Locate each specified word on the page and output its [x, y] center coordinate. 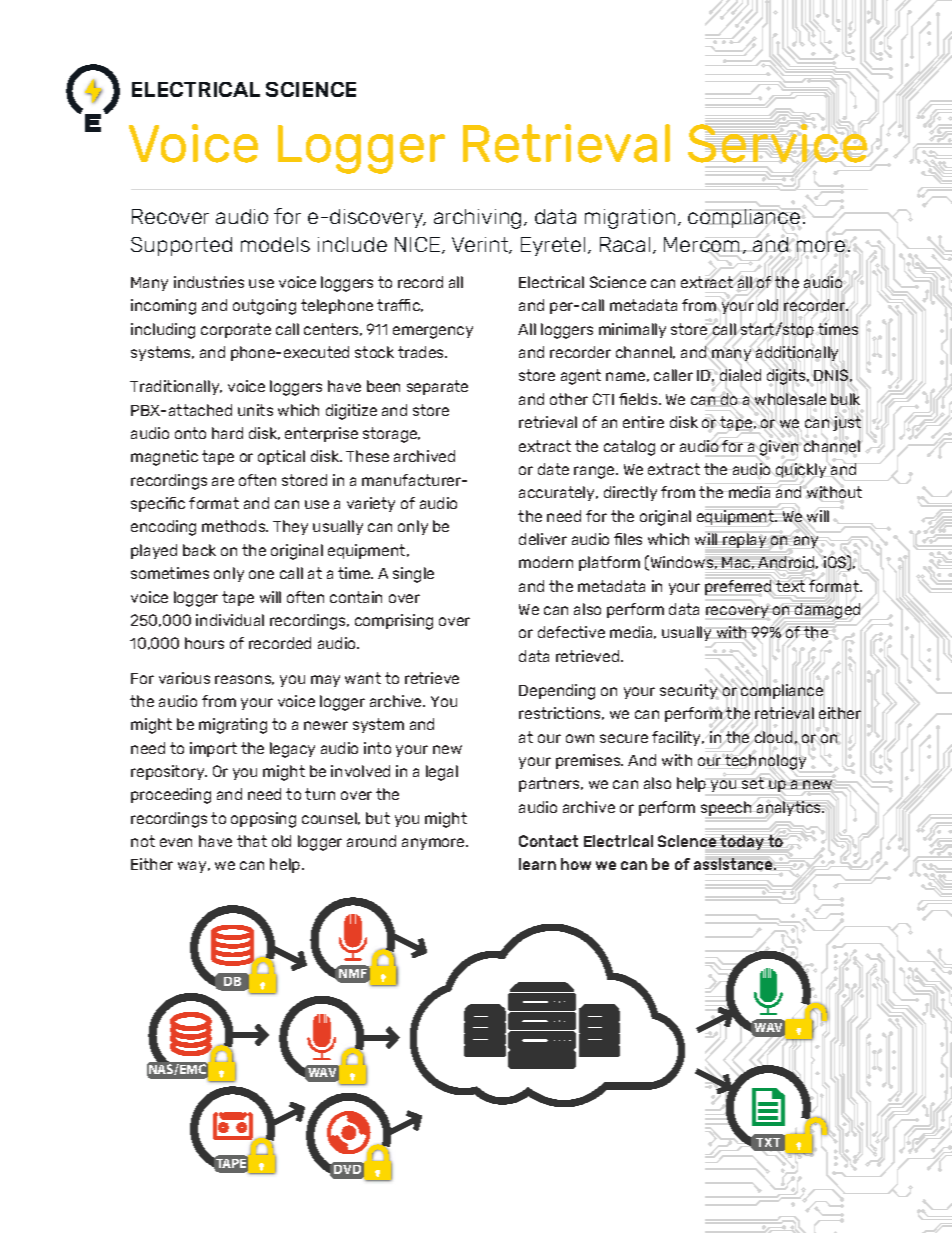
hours [204, 643]
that [252, 841]
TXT [768, 1142]
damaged [827, 611]
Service [777, 143]
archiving [477, 219]
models [275, 244]
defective [571, 632]
